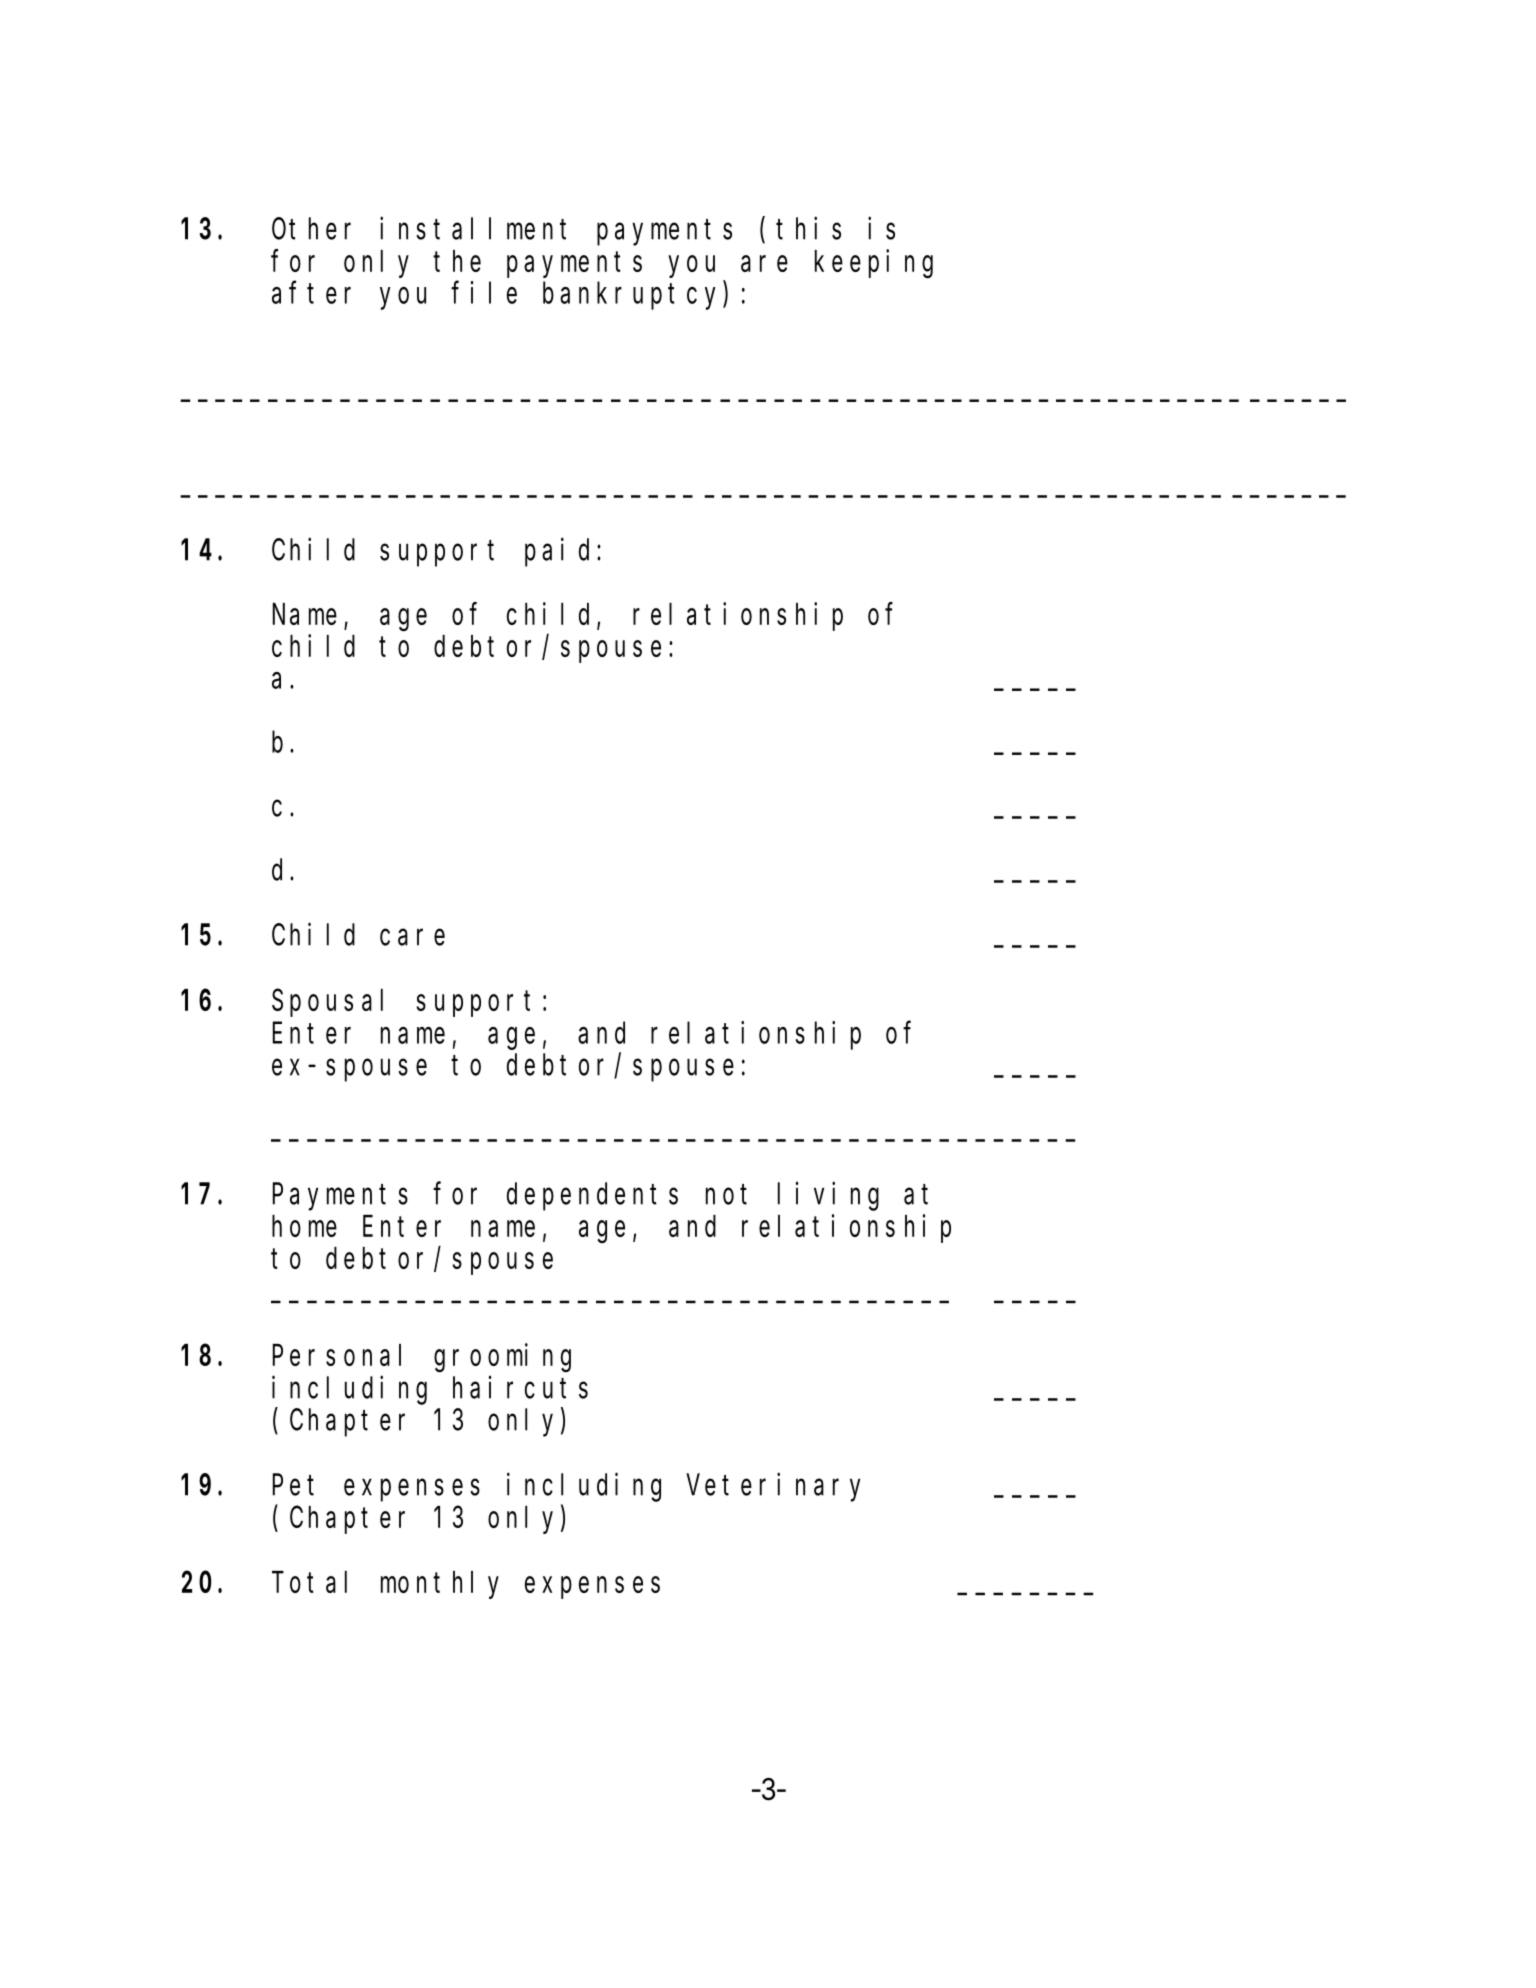  Describe the element at coordinates (773, 1487) in the image. I see `Veterinary` at that location.
